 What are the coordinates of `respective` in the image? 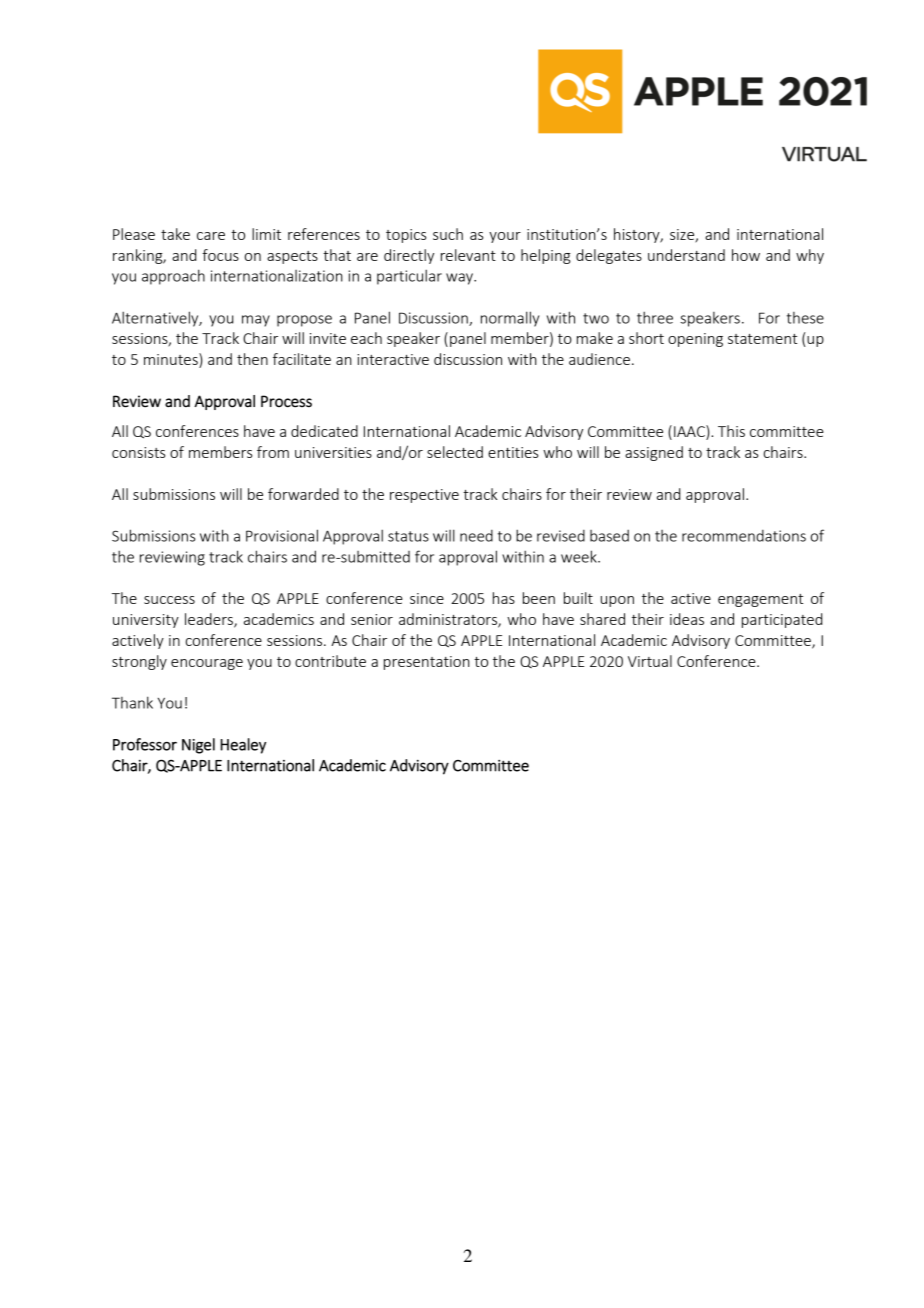 It's located at (424, 496).
